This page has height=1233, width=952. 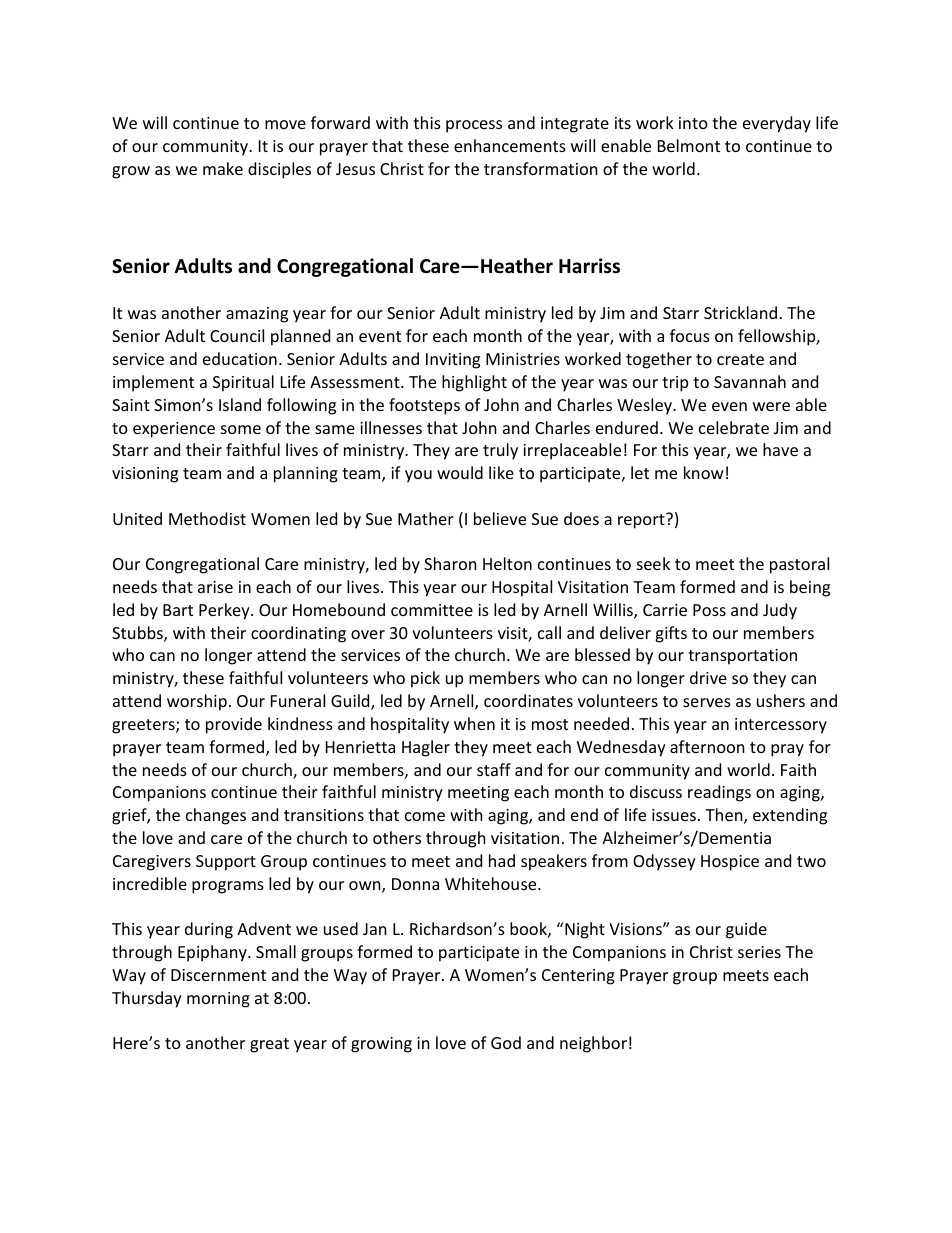 What do you see at coordinates (216, 816) in the page?
I see `changes` at bounding box center [216, 816].
